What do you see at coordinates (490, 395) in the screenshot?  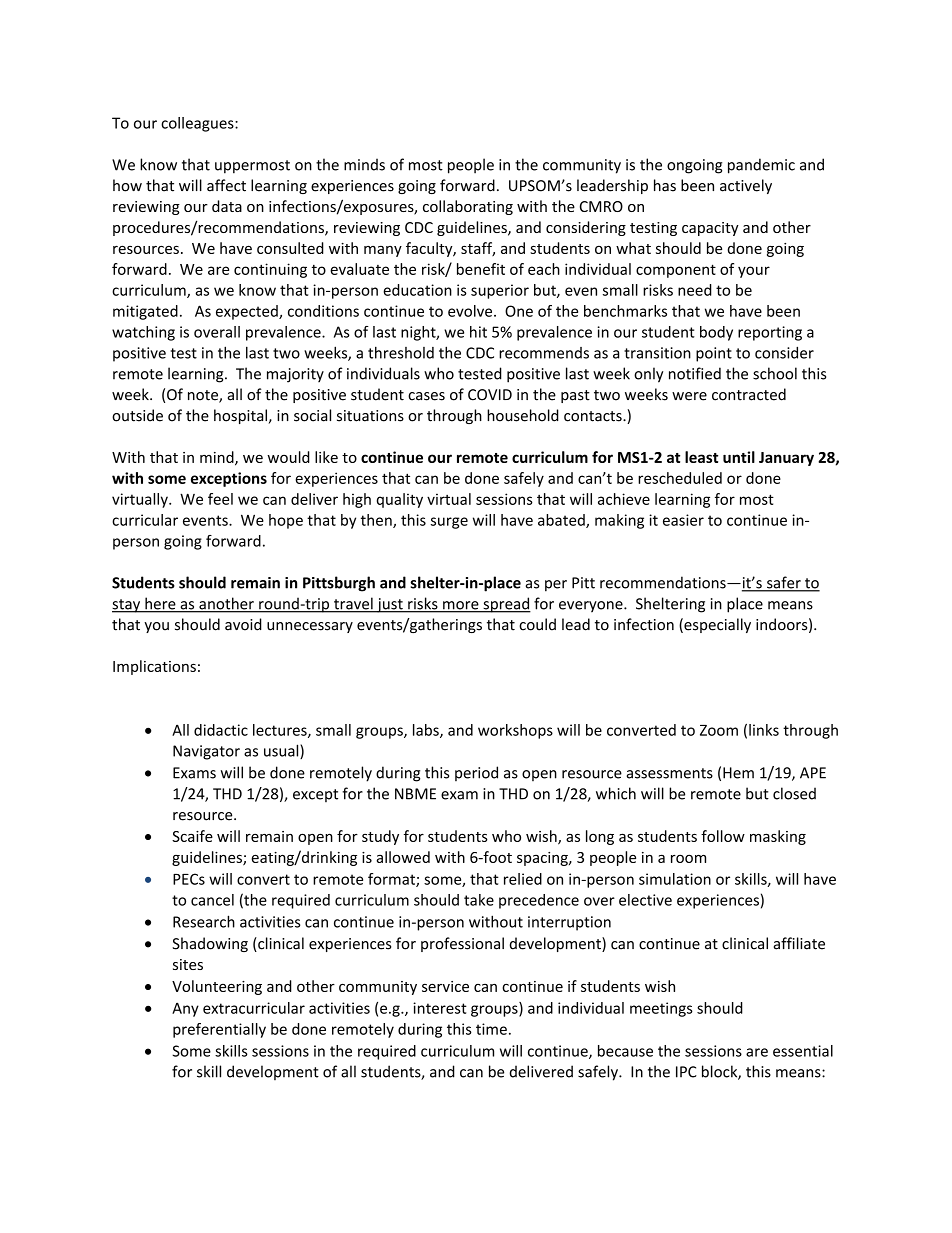 I see `COVID` at bounding box center [490, 395].
